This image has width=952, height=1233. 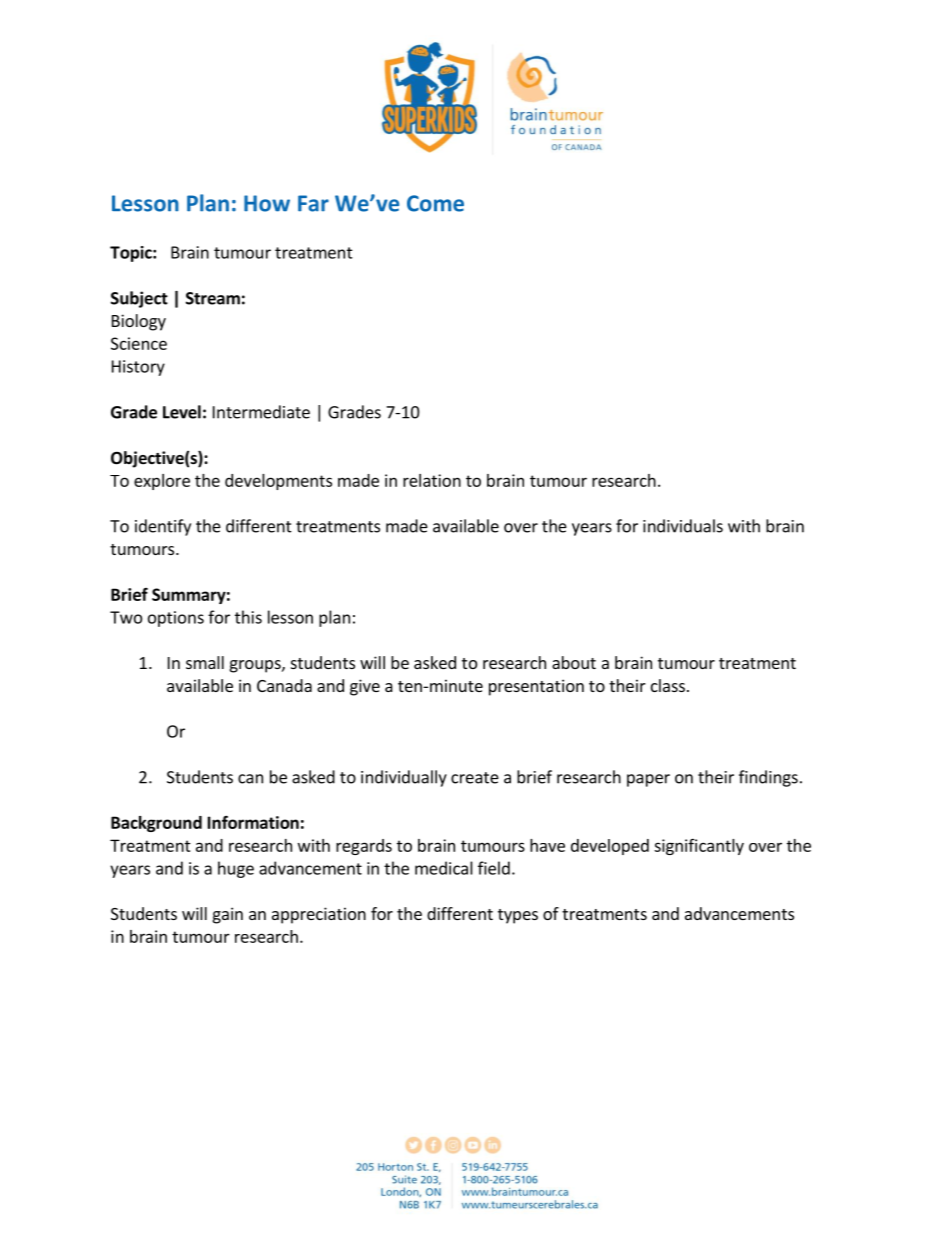 I want to click on medical, so click(x=444, y=868).
